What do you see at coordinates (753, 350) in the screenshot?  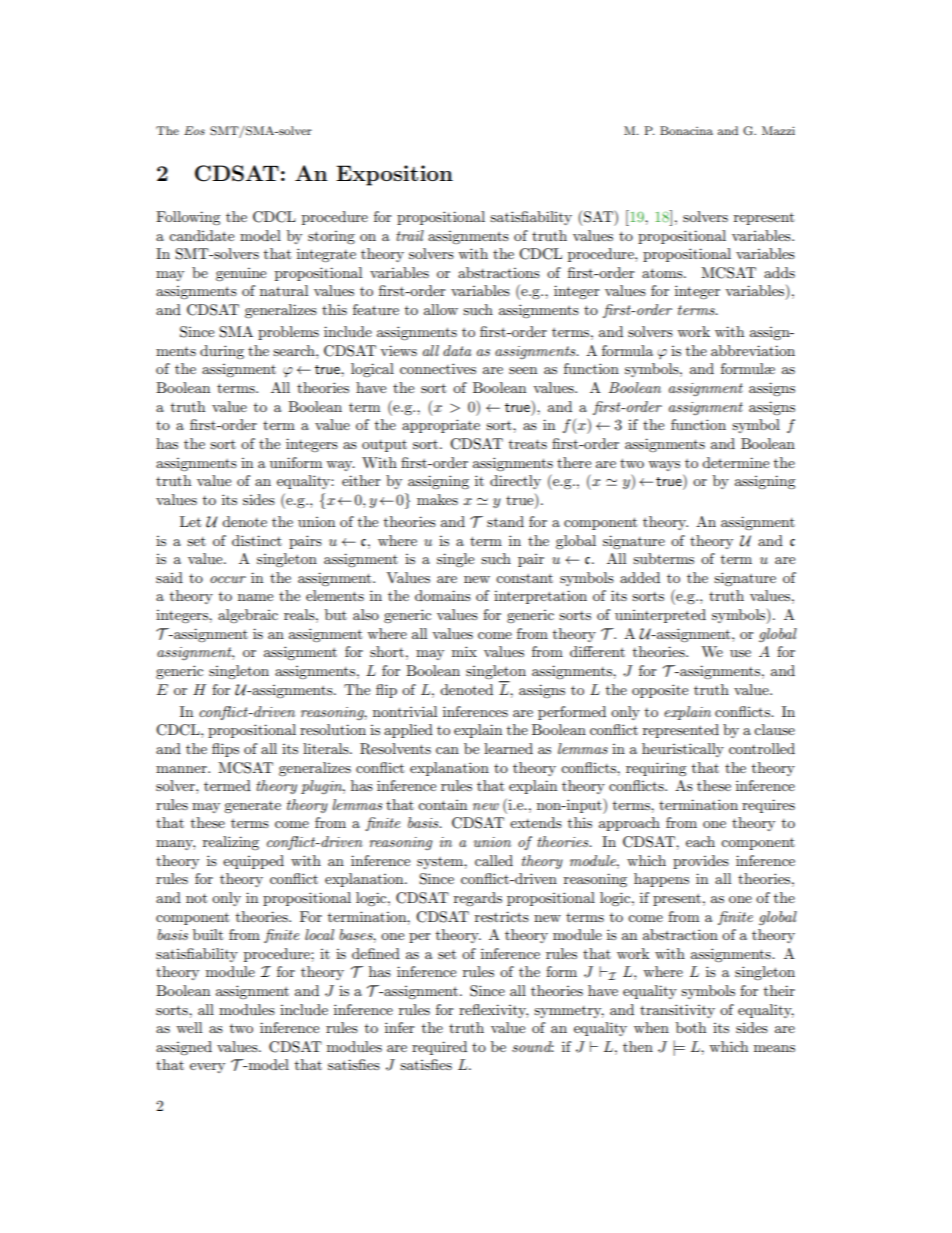 I see `abbreviation` at bounding box center [753, 350].
